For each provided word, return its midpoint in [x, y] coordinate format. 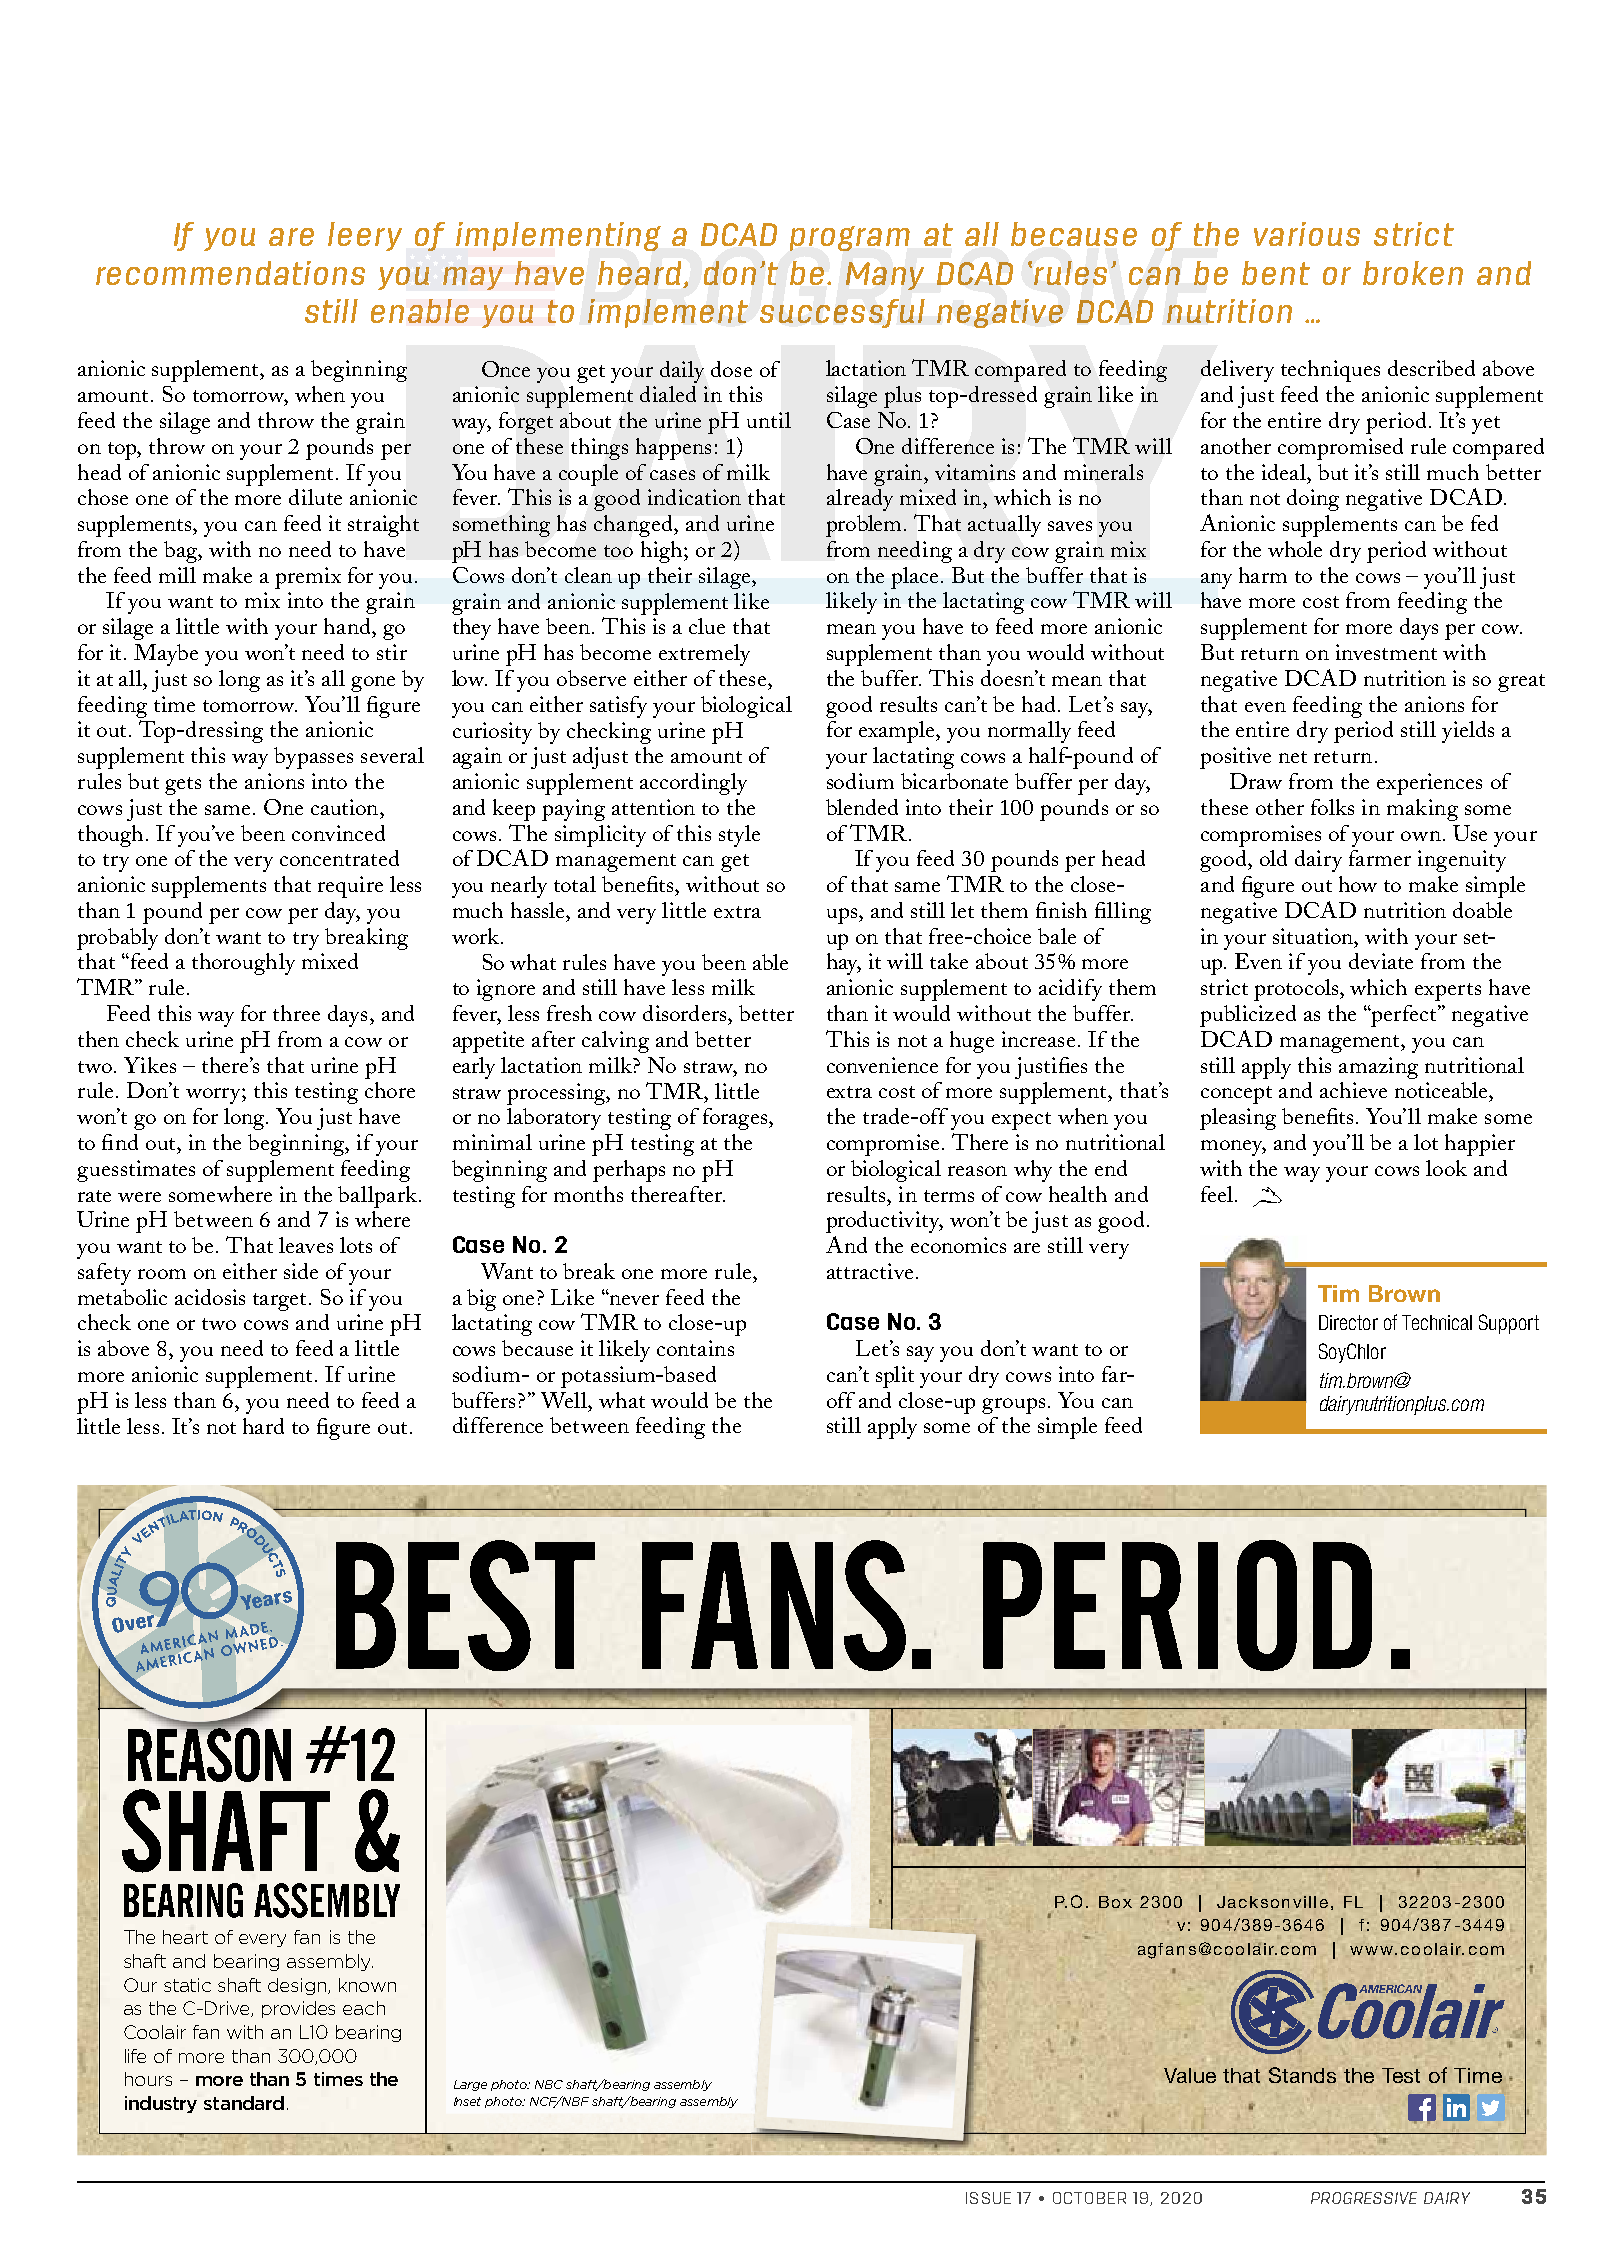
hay [844, 964]
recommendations [230, 273]
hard [263, 1426]
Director [1348, 1322]
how [1358, 884]
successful [842, 313]
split [895, 1377]
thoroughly [243, 964]
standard [244, 2103]
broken [1413, 273]
